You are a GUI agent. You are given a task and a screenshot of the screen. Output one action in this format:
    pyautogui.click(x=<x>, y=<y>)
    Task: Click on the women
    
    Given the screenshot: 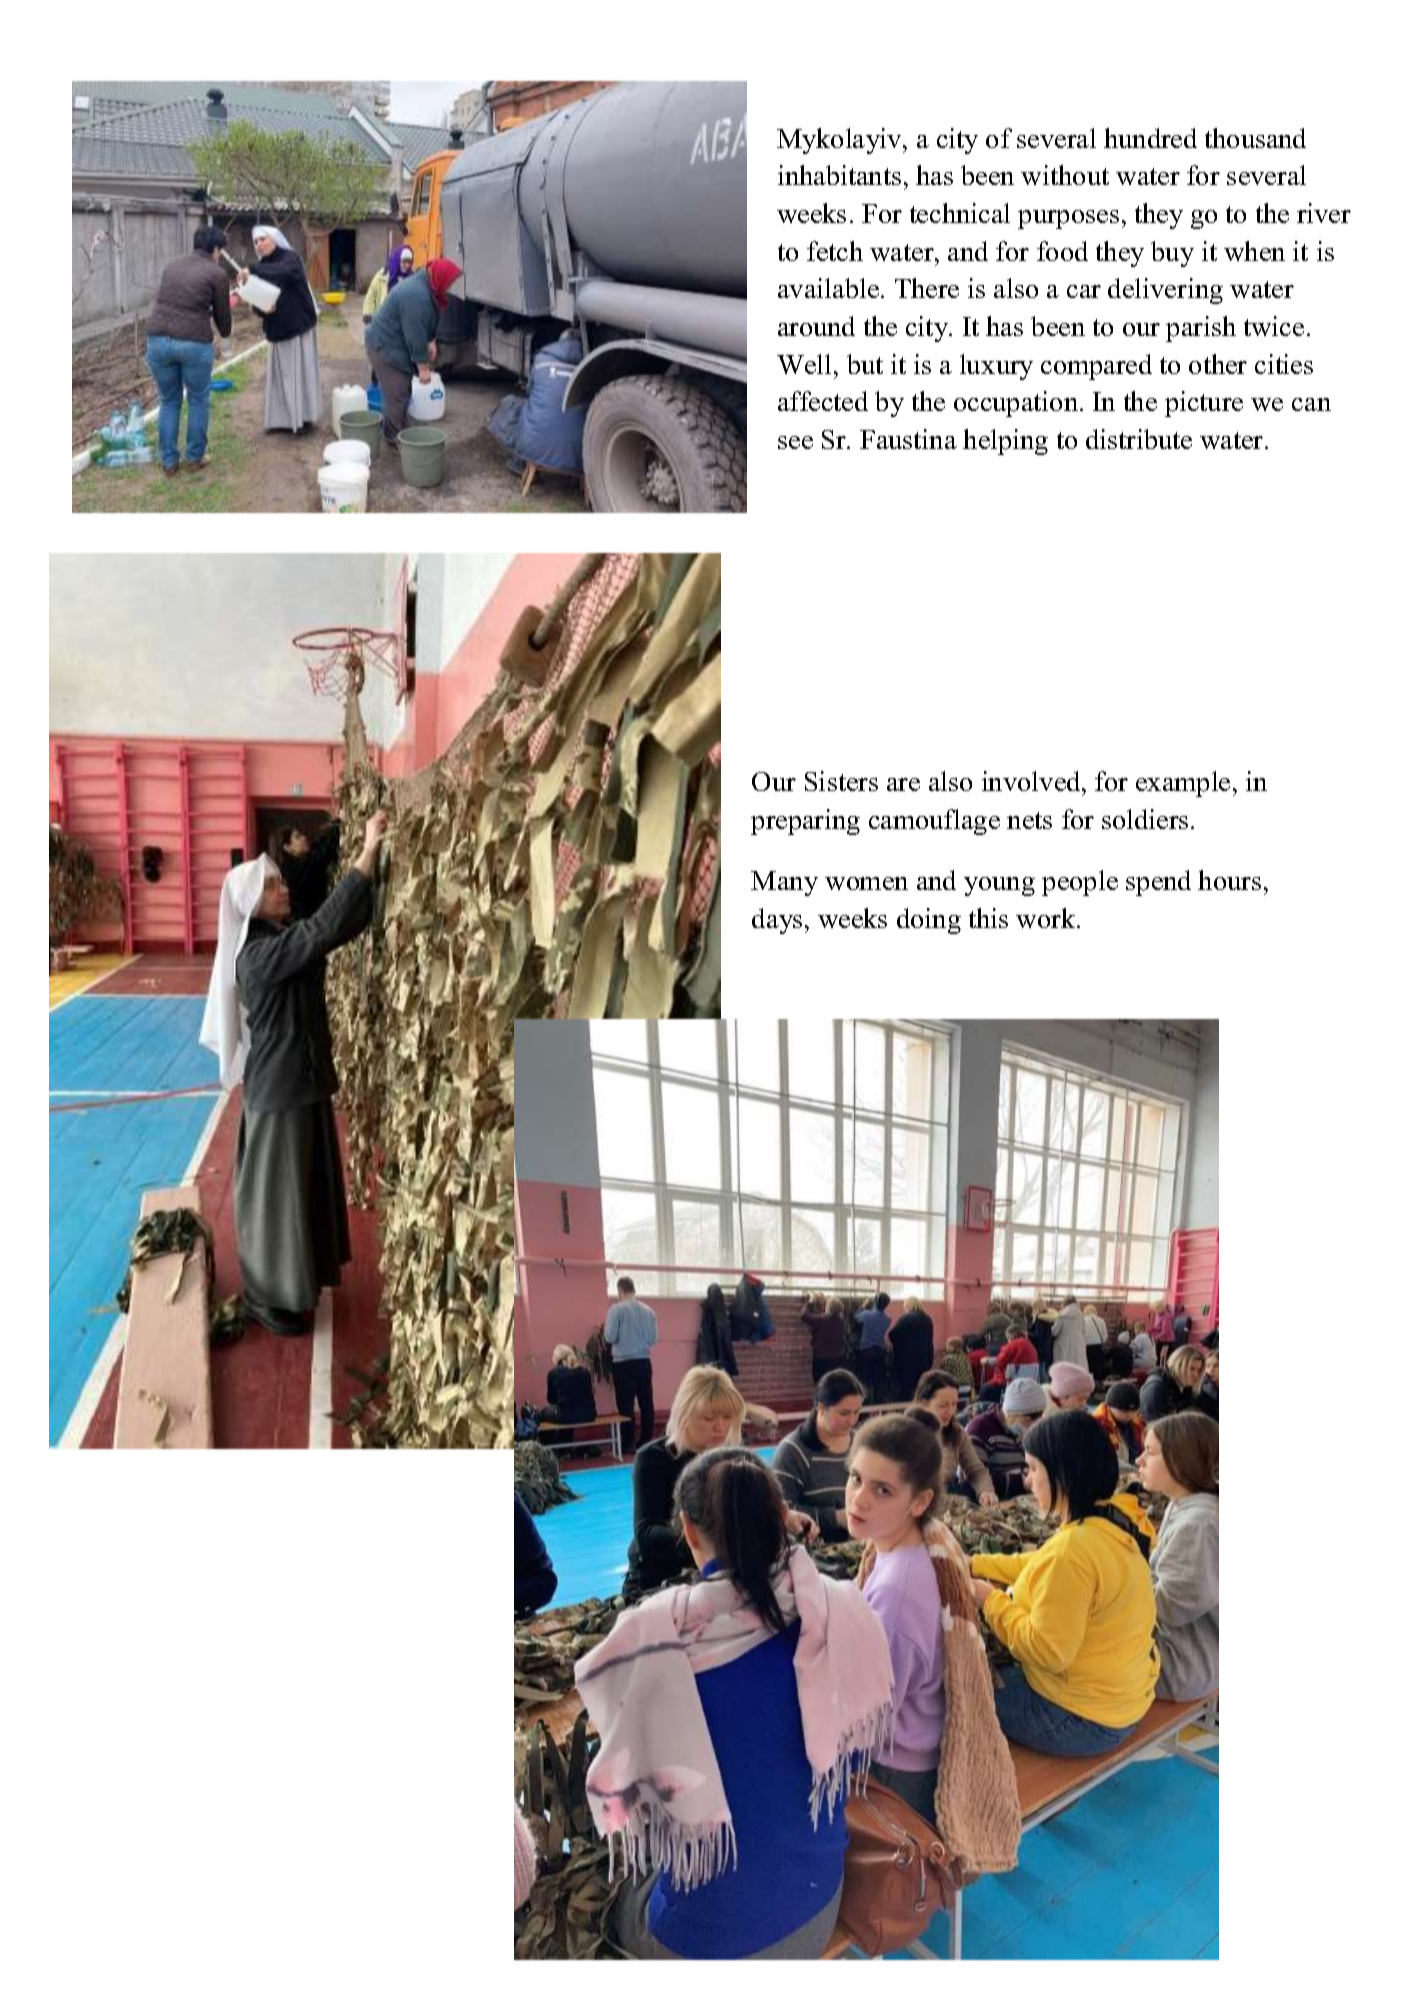 What is the action you would take?
    pyautogui.click(x=866, y=883)
